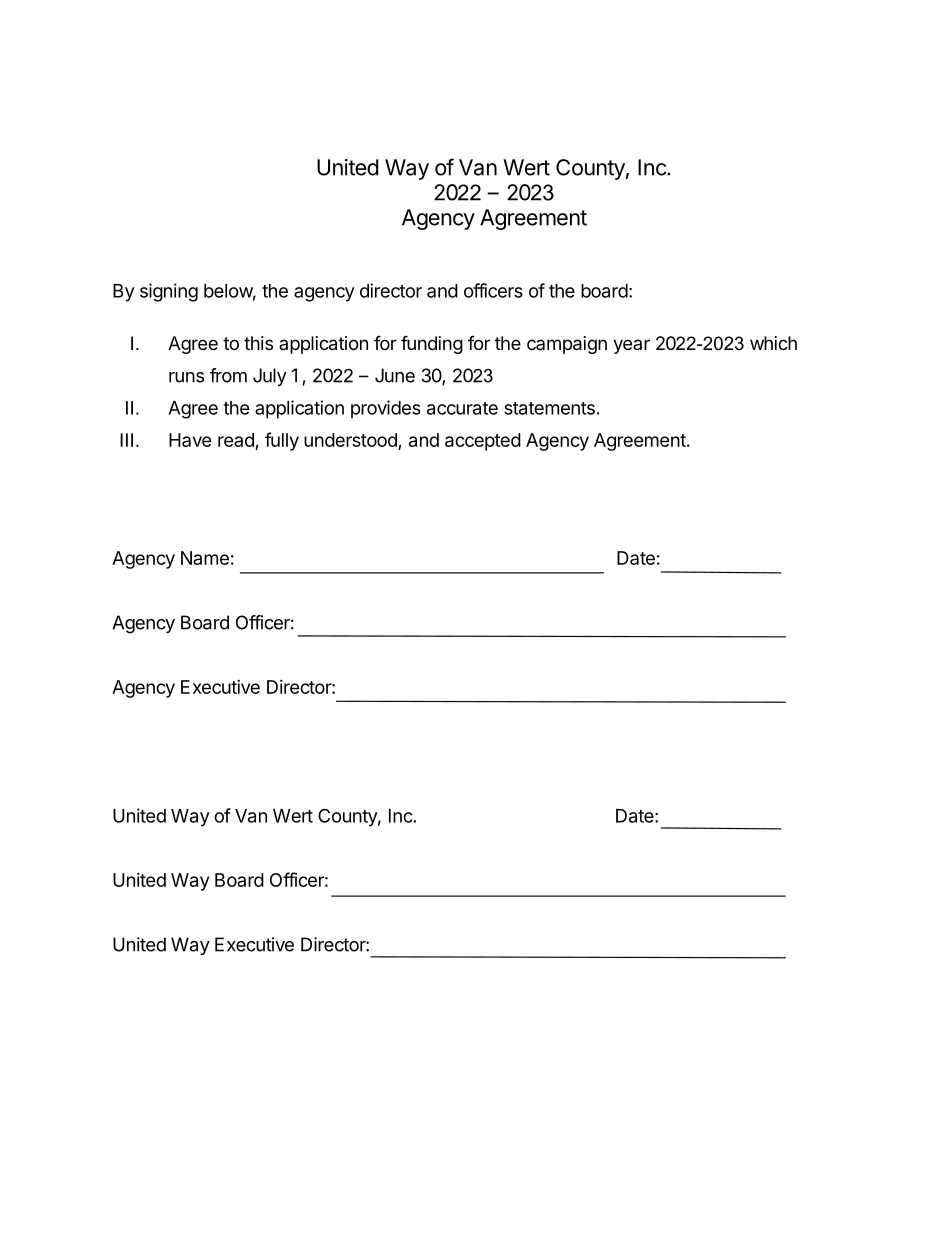 Image resolution: width=952 pixels, height=1233 pixels. I want to click on Name, so click(205, 558).
